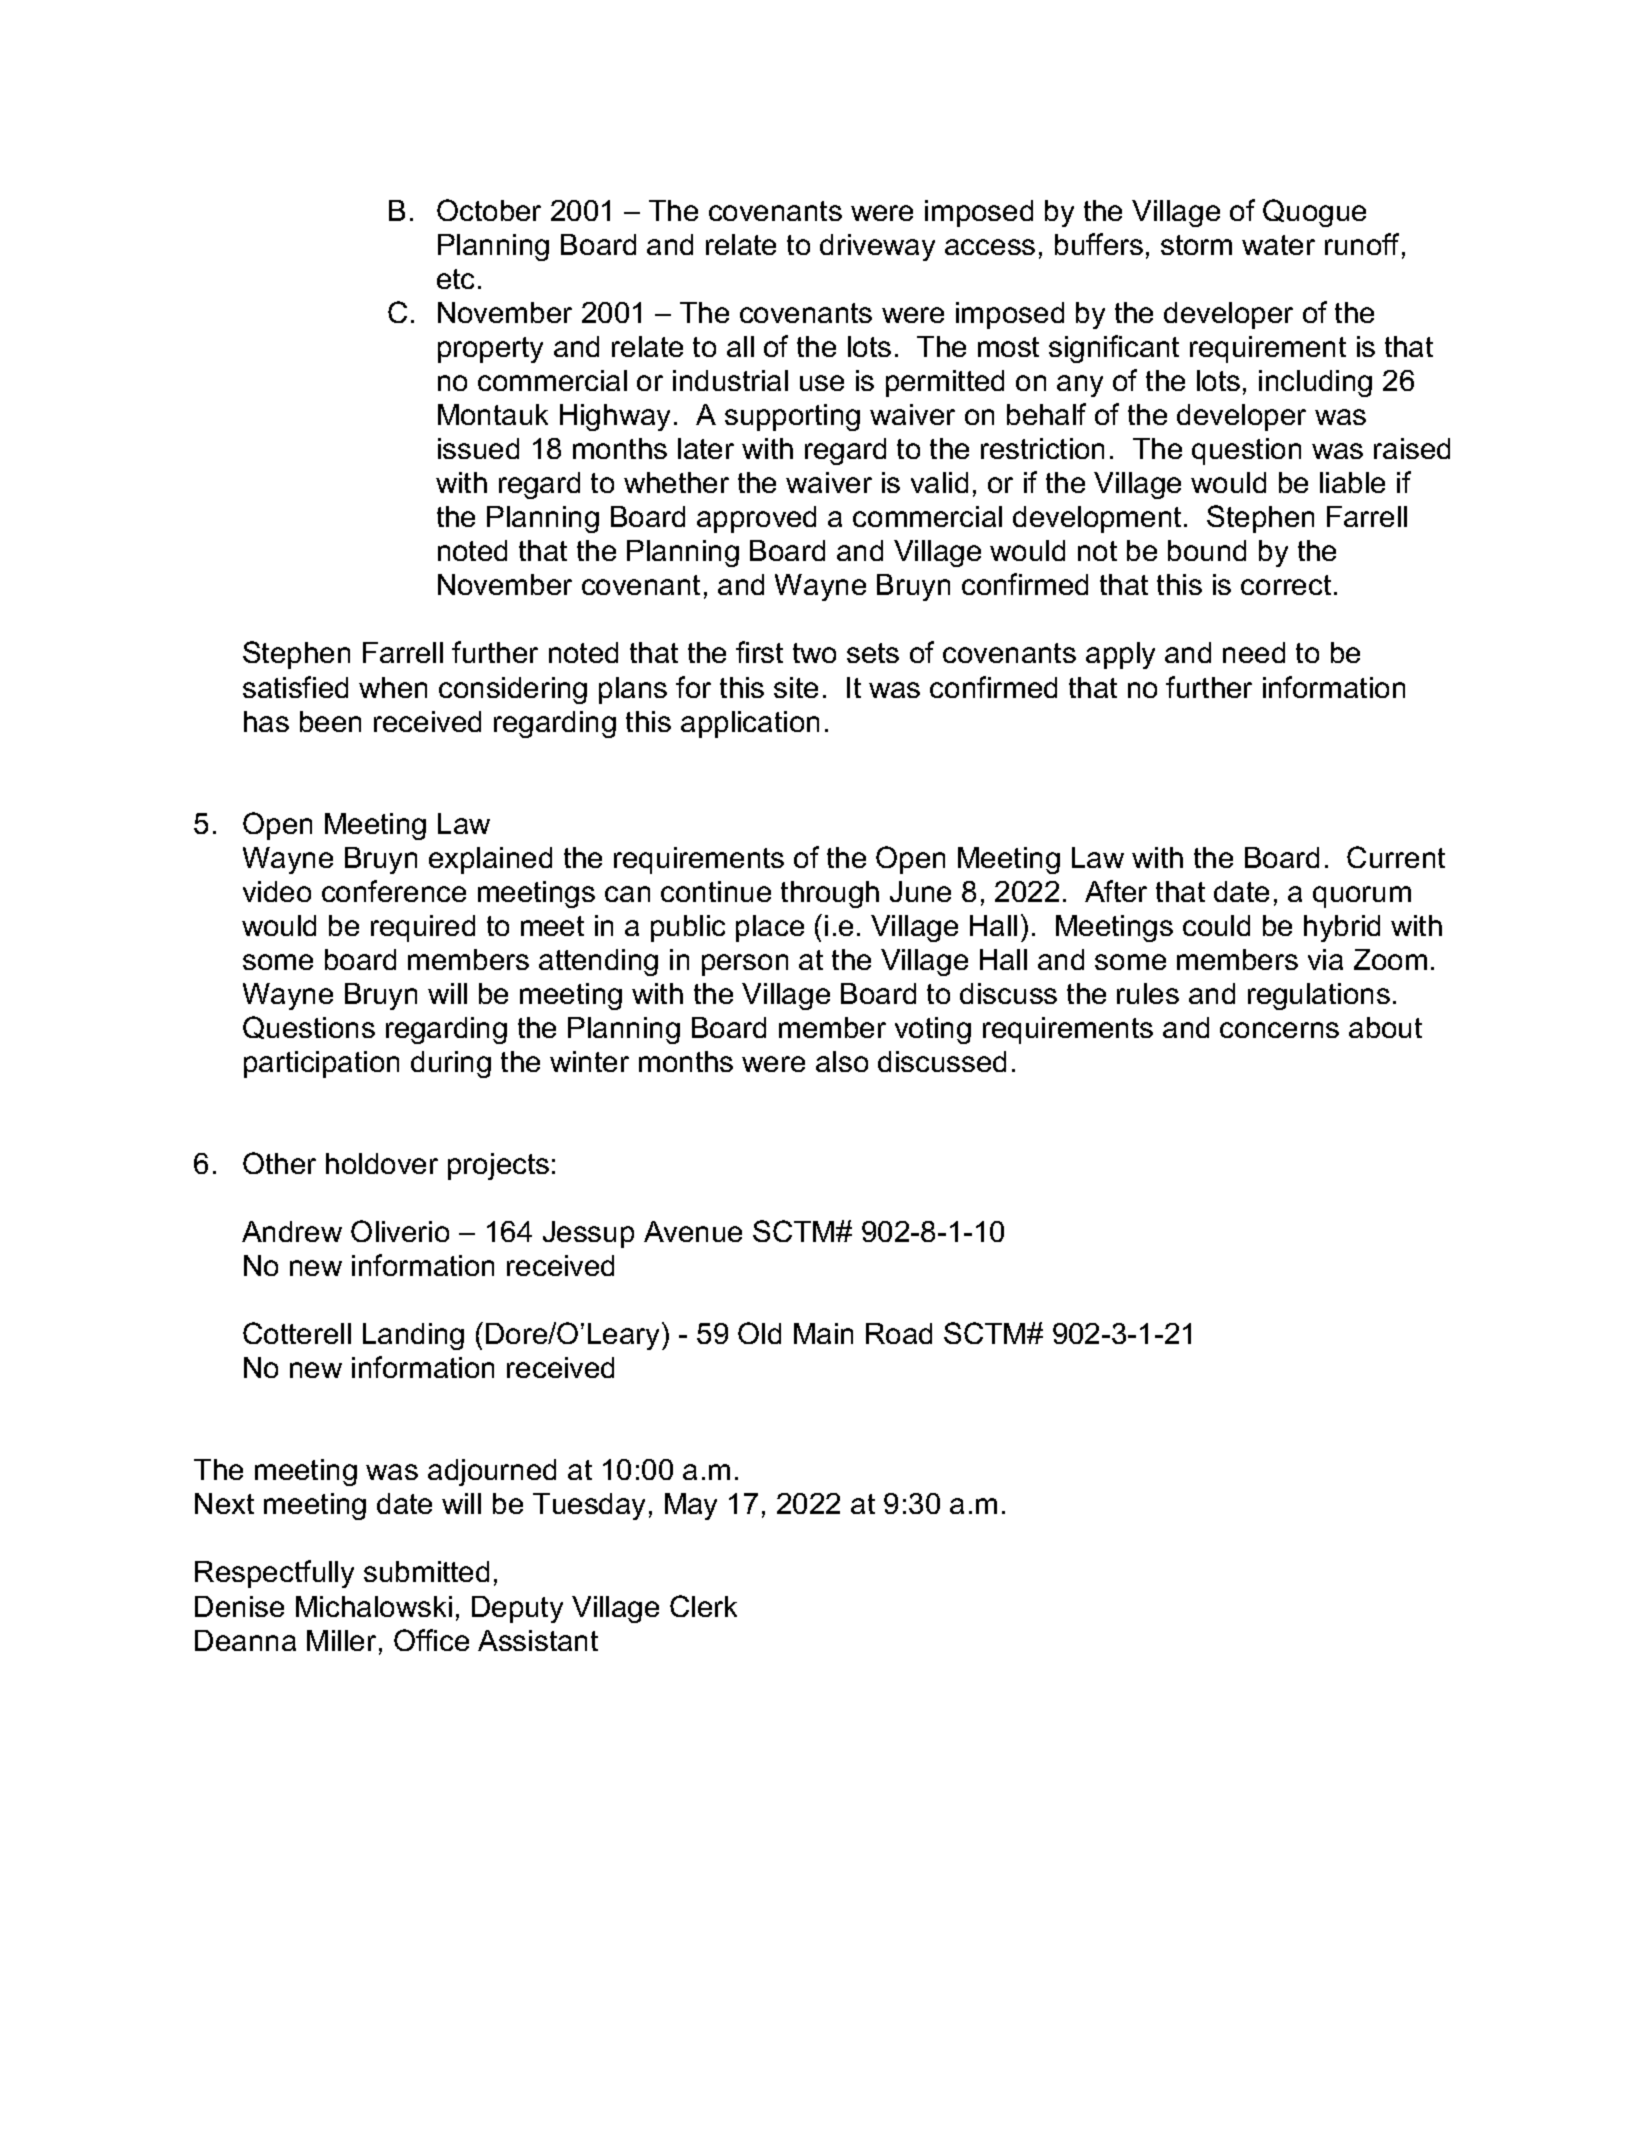 This document has height=2131, width=1647. What do you see at coordinates (899, 1333) in the document?
I see `Road` at bounding box center [899, 1333].
